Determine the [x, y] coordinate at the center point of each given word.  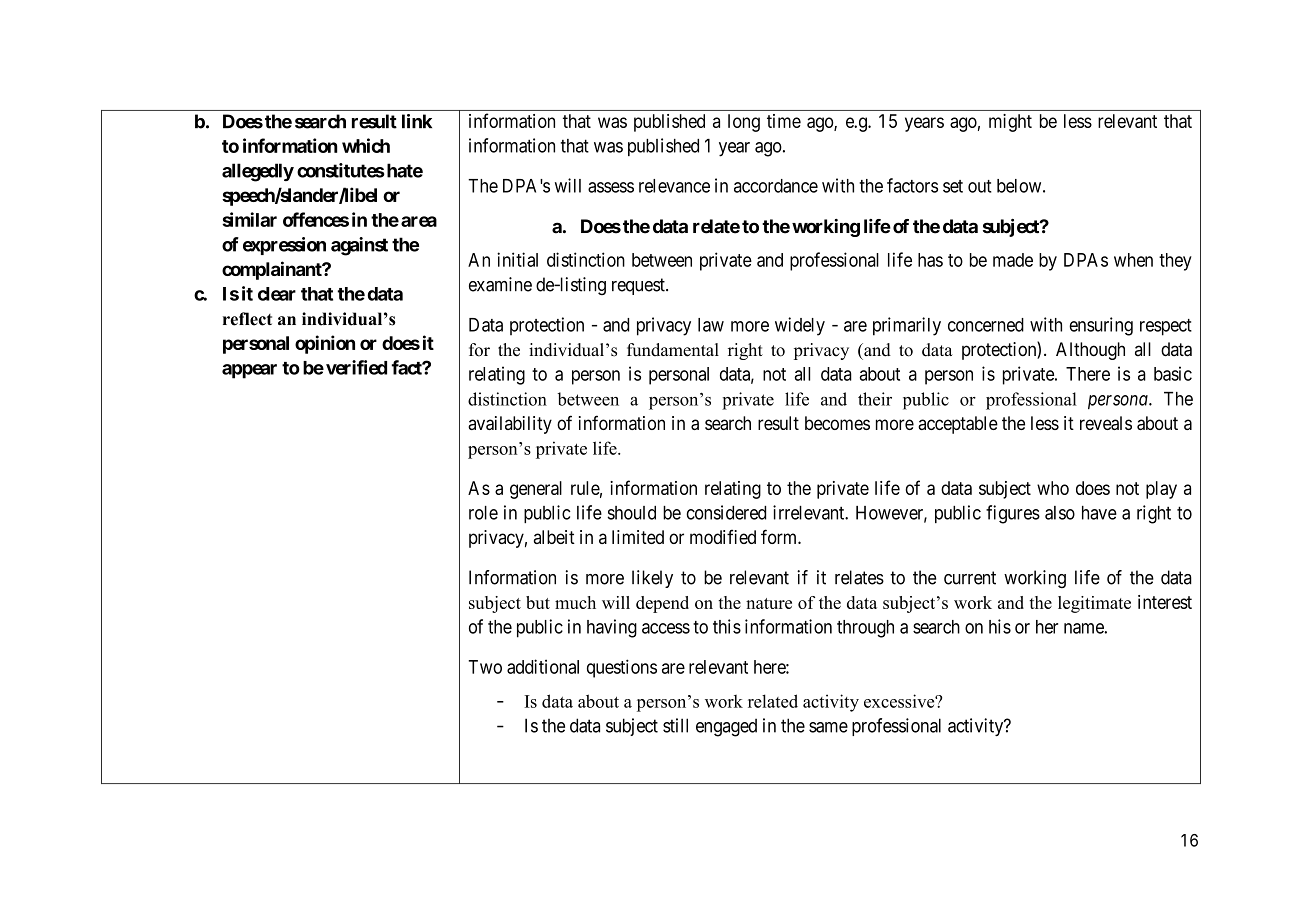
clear [277, 294]
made [1013, 260]
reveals [1106, 423]
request [639, 286]
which [366, 145]
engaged [726, 727]
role [483, 513]
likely [652, 579]
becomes [837, 423]
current [970, 578]
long [744, 123]
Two [485, 667]
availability [510, 425]
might [1010, 123]
